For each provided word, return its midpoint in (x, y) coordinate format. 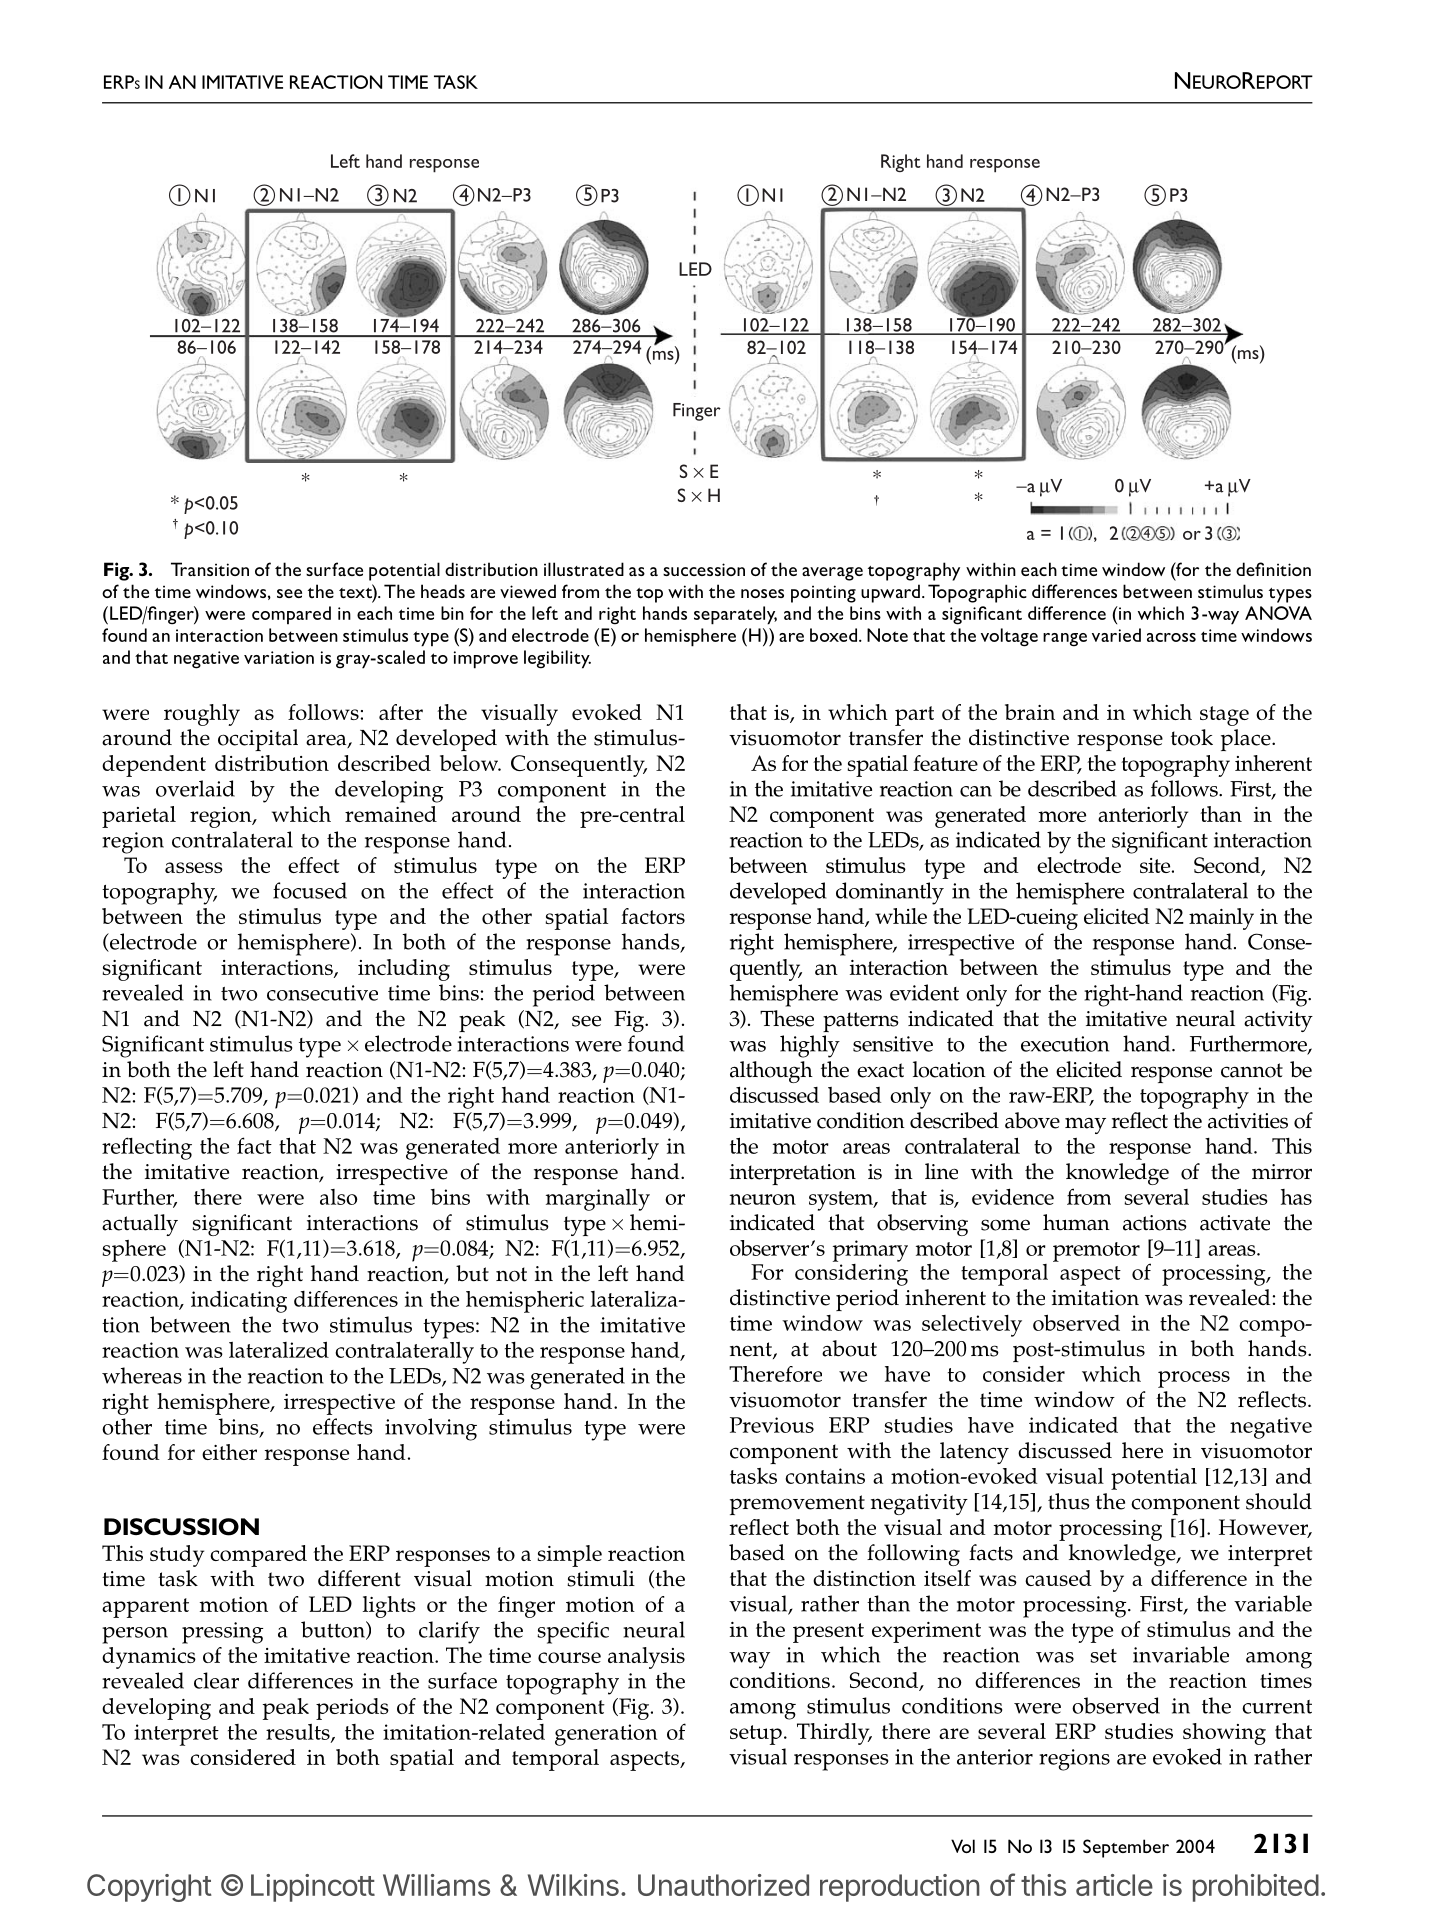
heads (443, 591)
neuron (763, 1199)
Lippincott (313, 1888)
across (1171, 637)
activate (1235, 1223)
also (338, 1197)
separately (735, 615)
